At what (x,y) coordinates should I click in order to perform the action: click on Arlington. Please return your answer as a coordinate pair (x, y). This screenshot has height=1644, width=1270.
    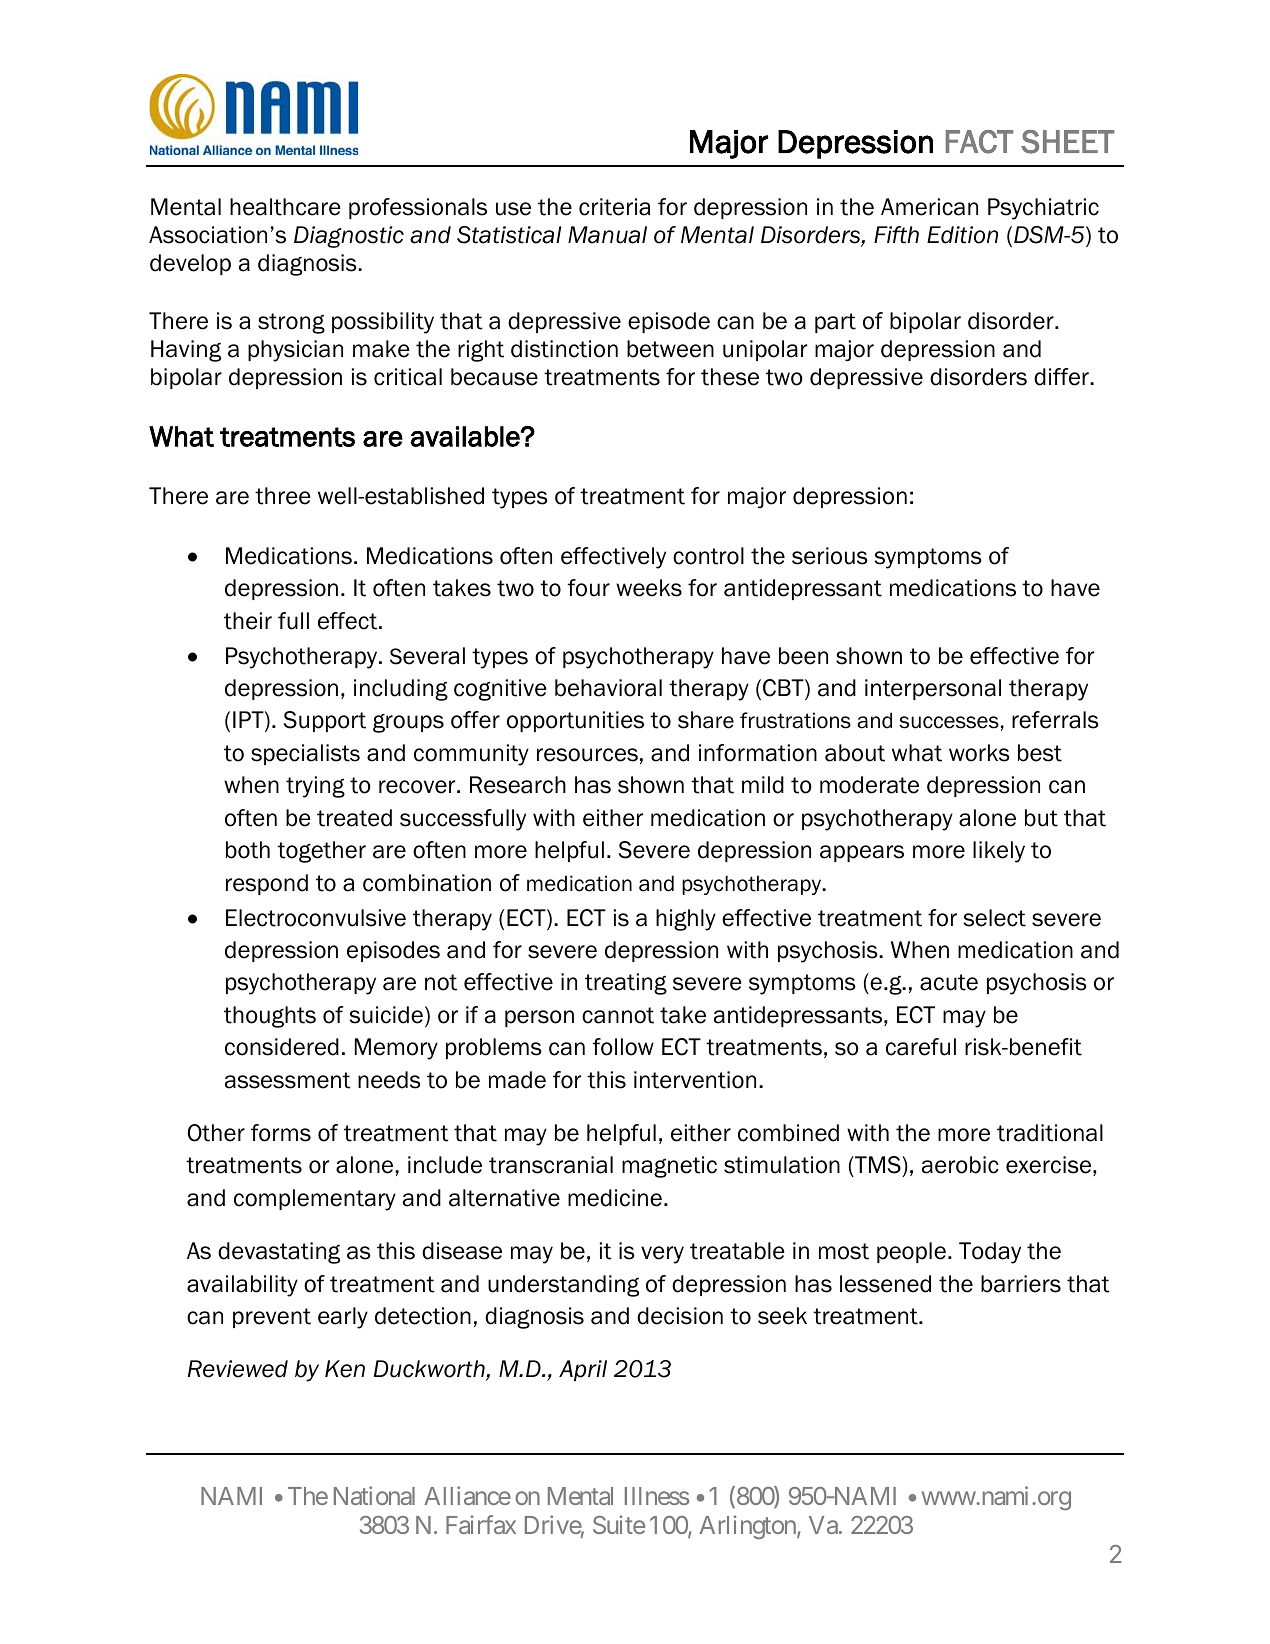
    Looking at the image, I should click on (748, 1527).
